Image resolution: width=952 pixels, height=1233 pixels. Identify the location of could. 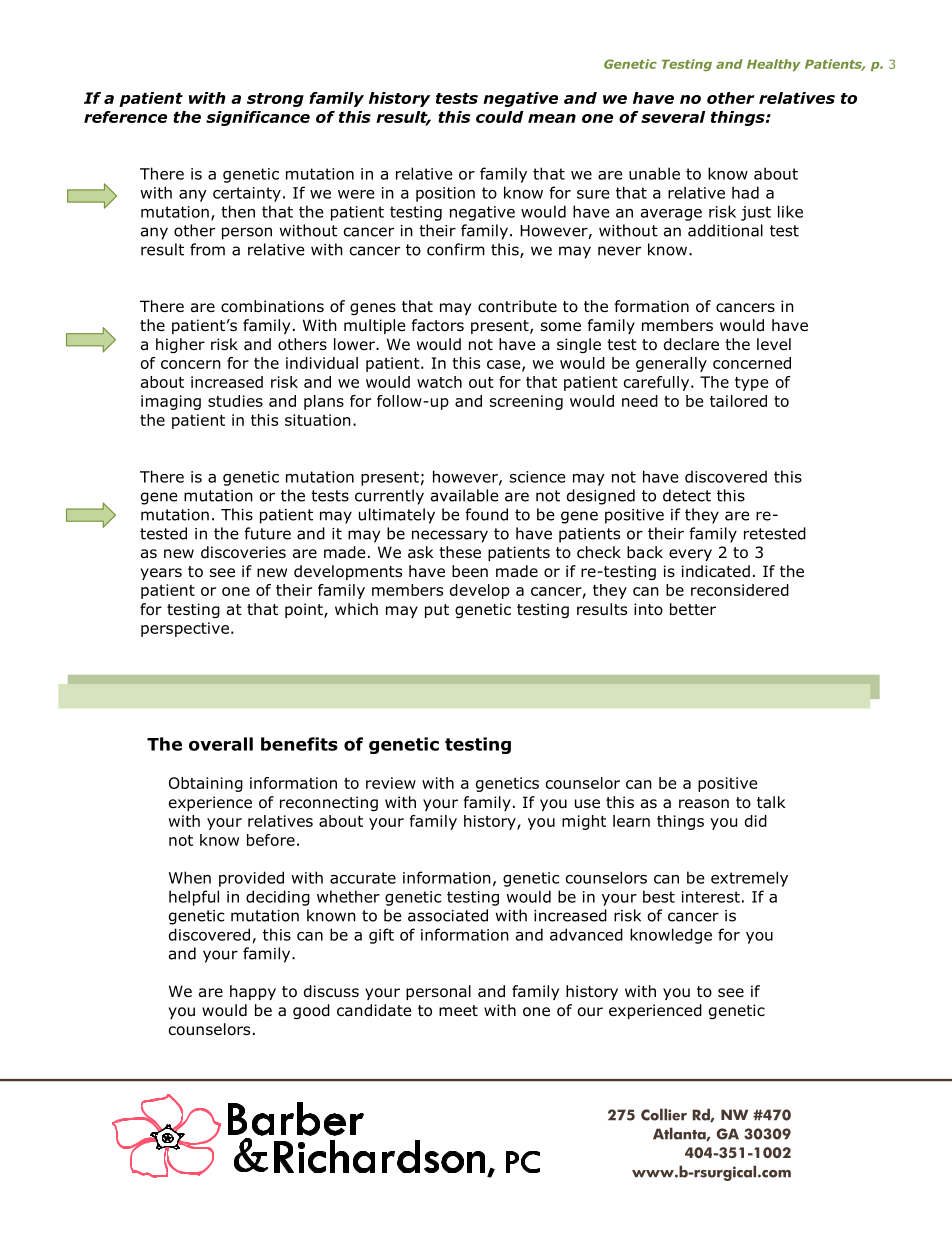
(499, 117).
